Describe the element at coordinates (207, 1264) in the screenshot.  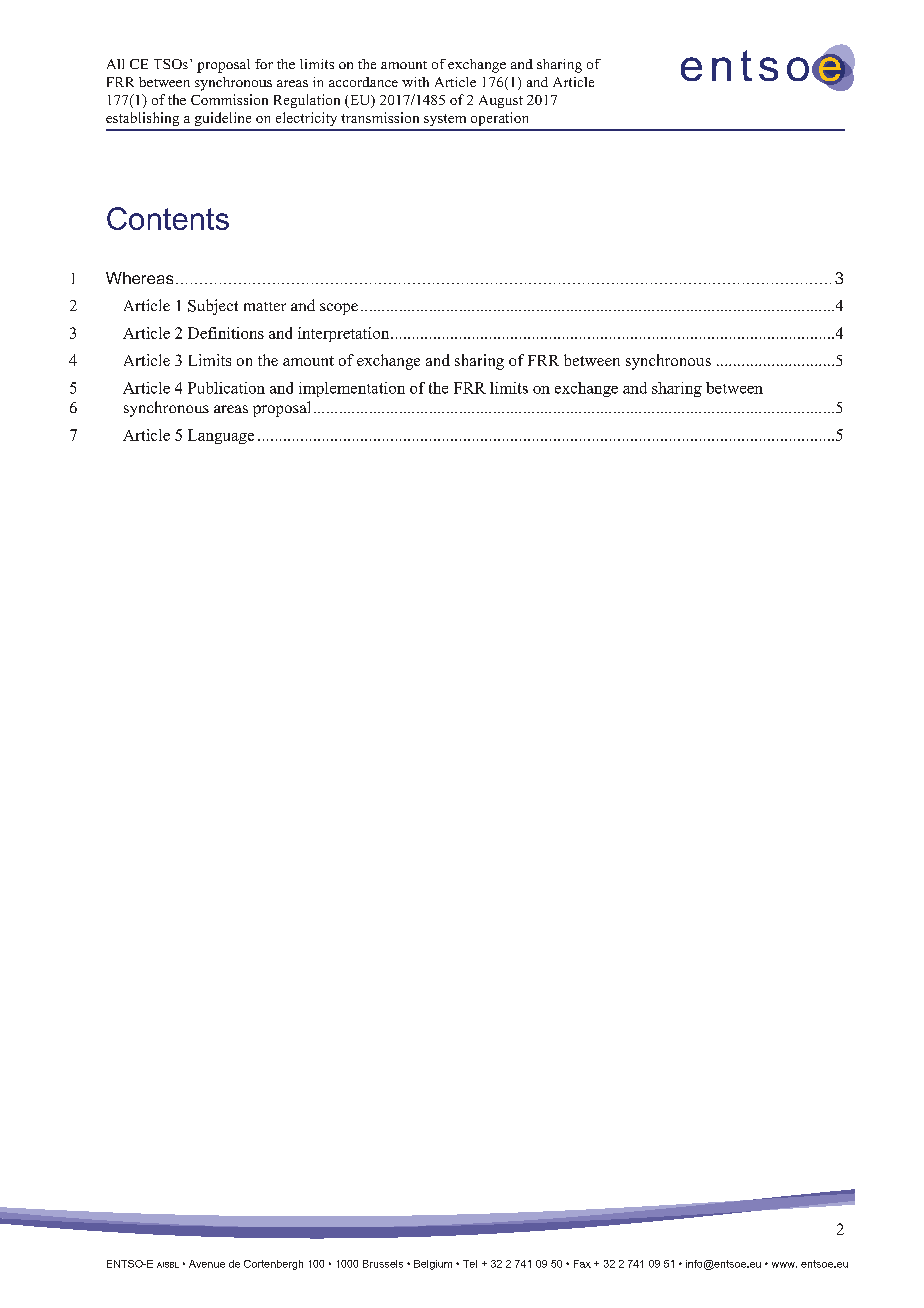
I see `Avenue` at that location.
